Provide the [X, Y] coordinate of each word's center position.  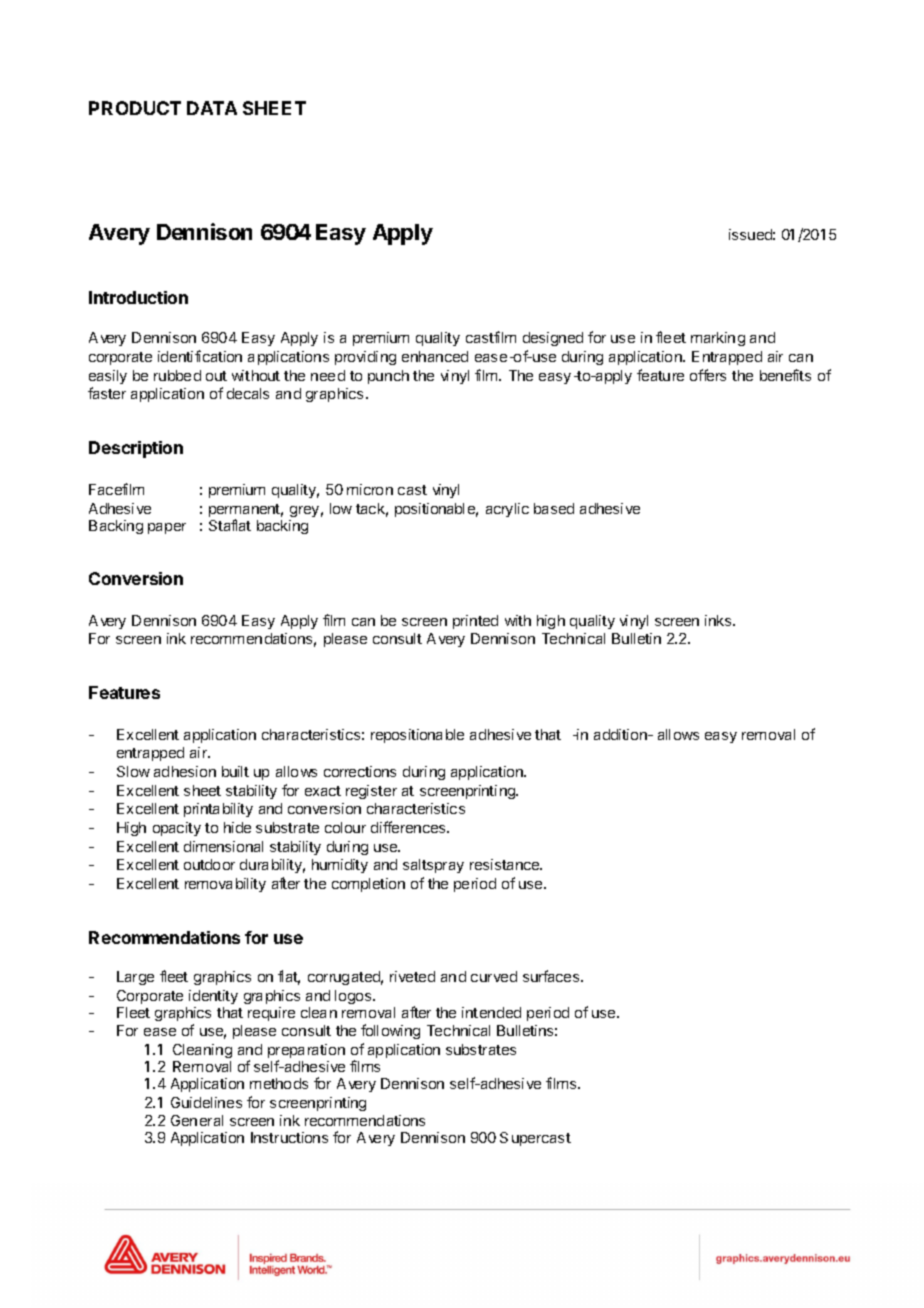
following [390, 1031]
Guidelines [206, 1102]
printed [475, 622]
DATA [212, 108]
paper [167, 528]
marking [718, 339]
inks [719, 620]
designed [553, 339]
